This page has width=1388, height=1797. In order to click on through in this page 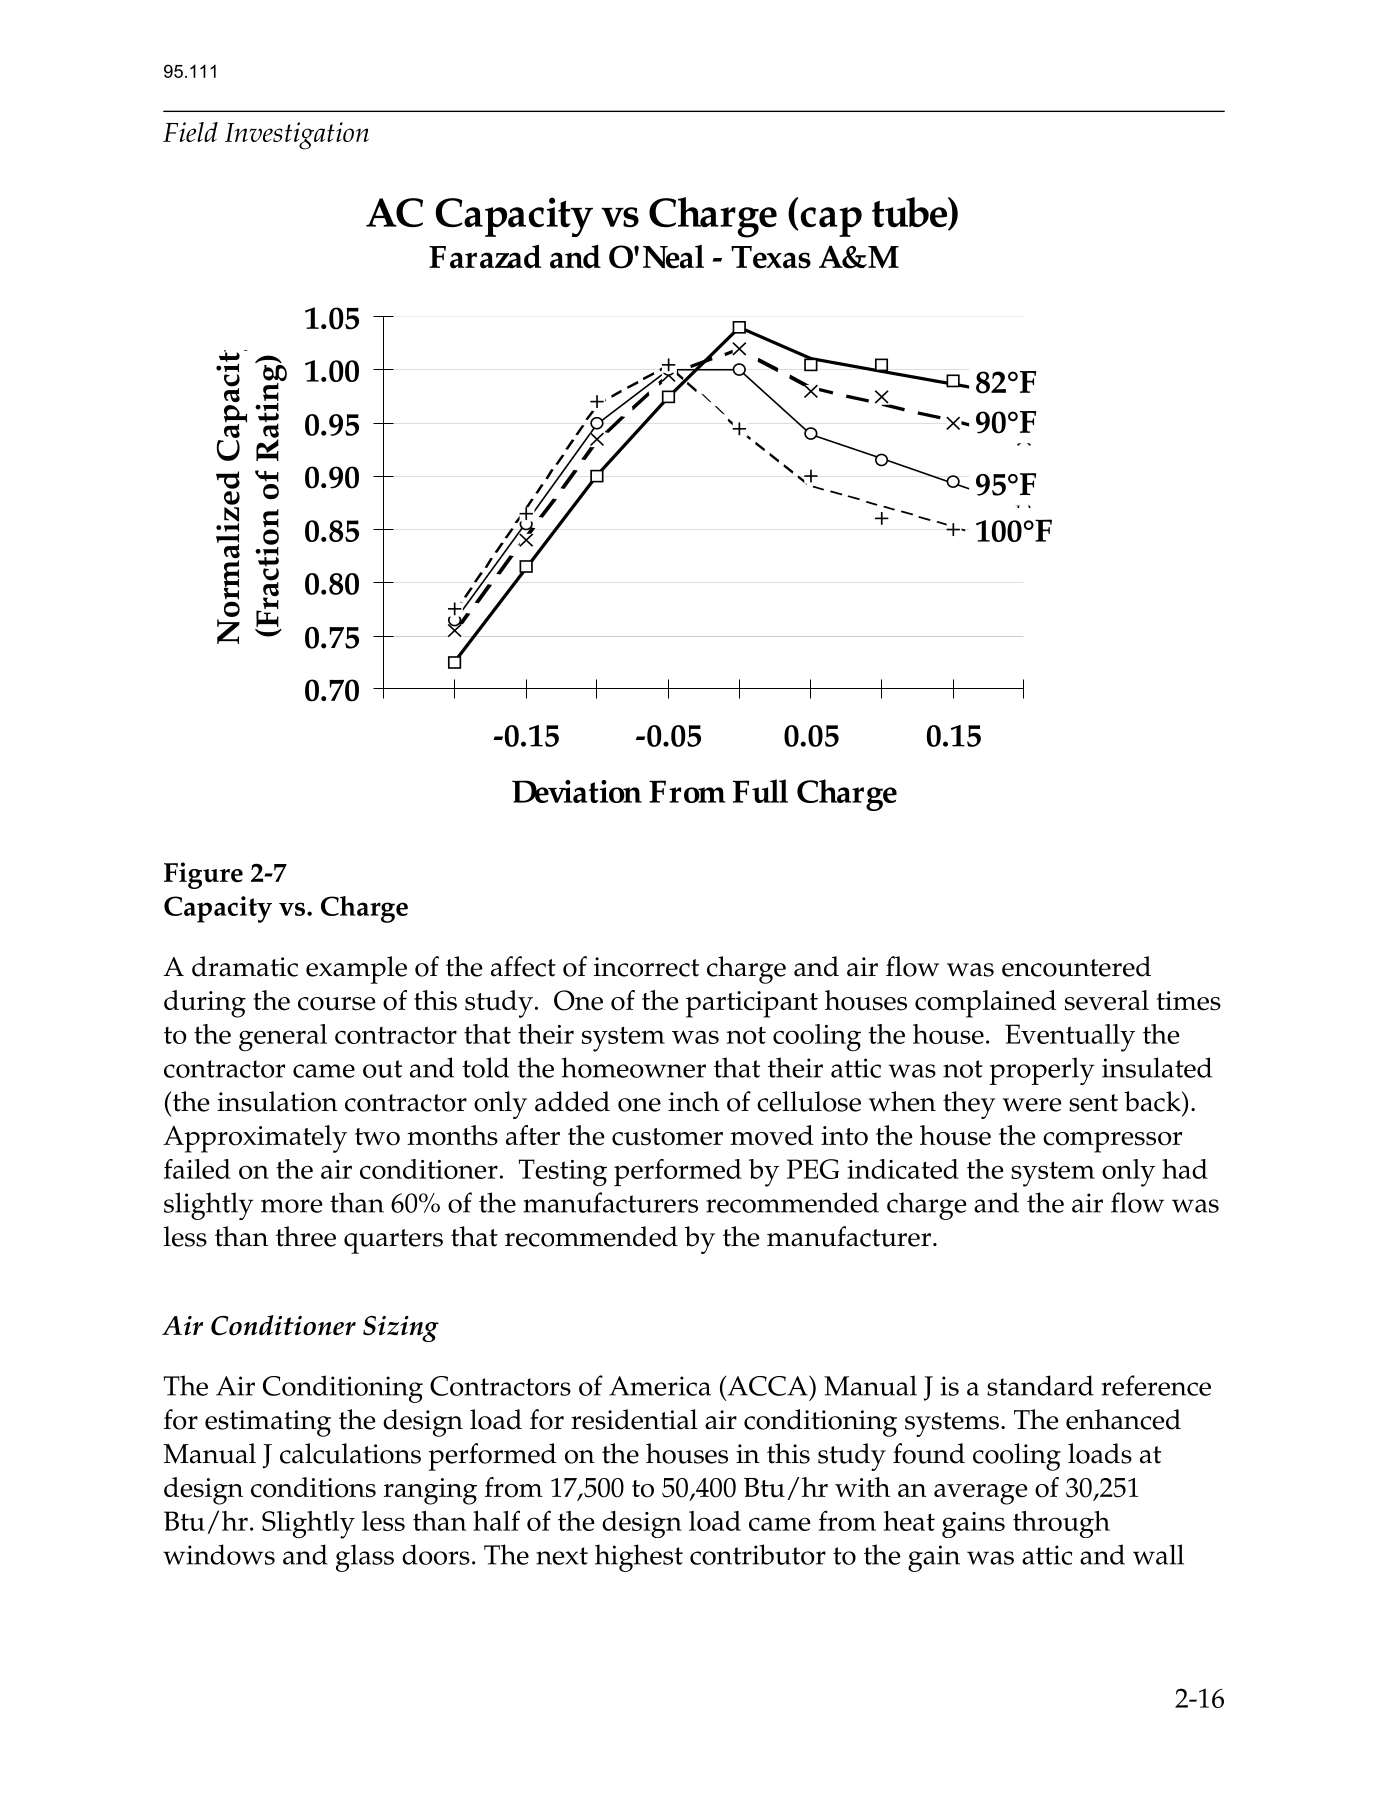, I will do `click(1061, 1524)`.
